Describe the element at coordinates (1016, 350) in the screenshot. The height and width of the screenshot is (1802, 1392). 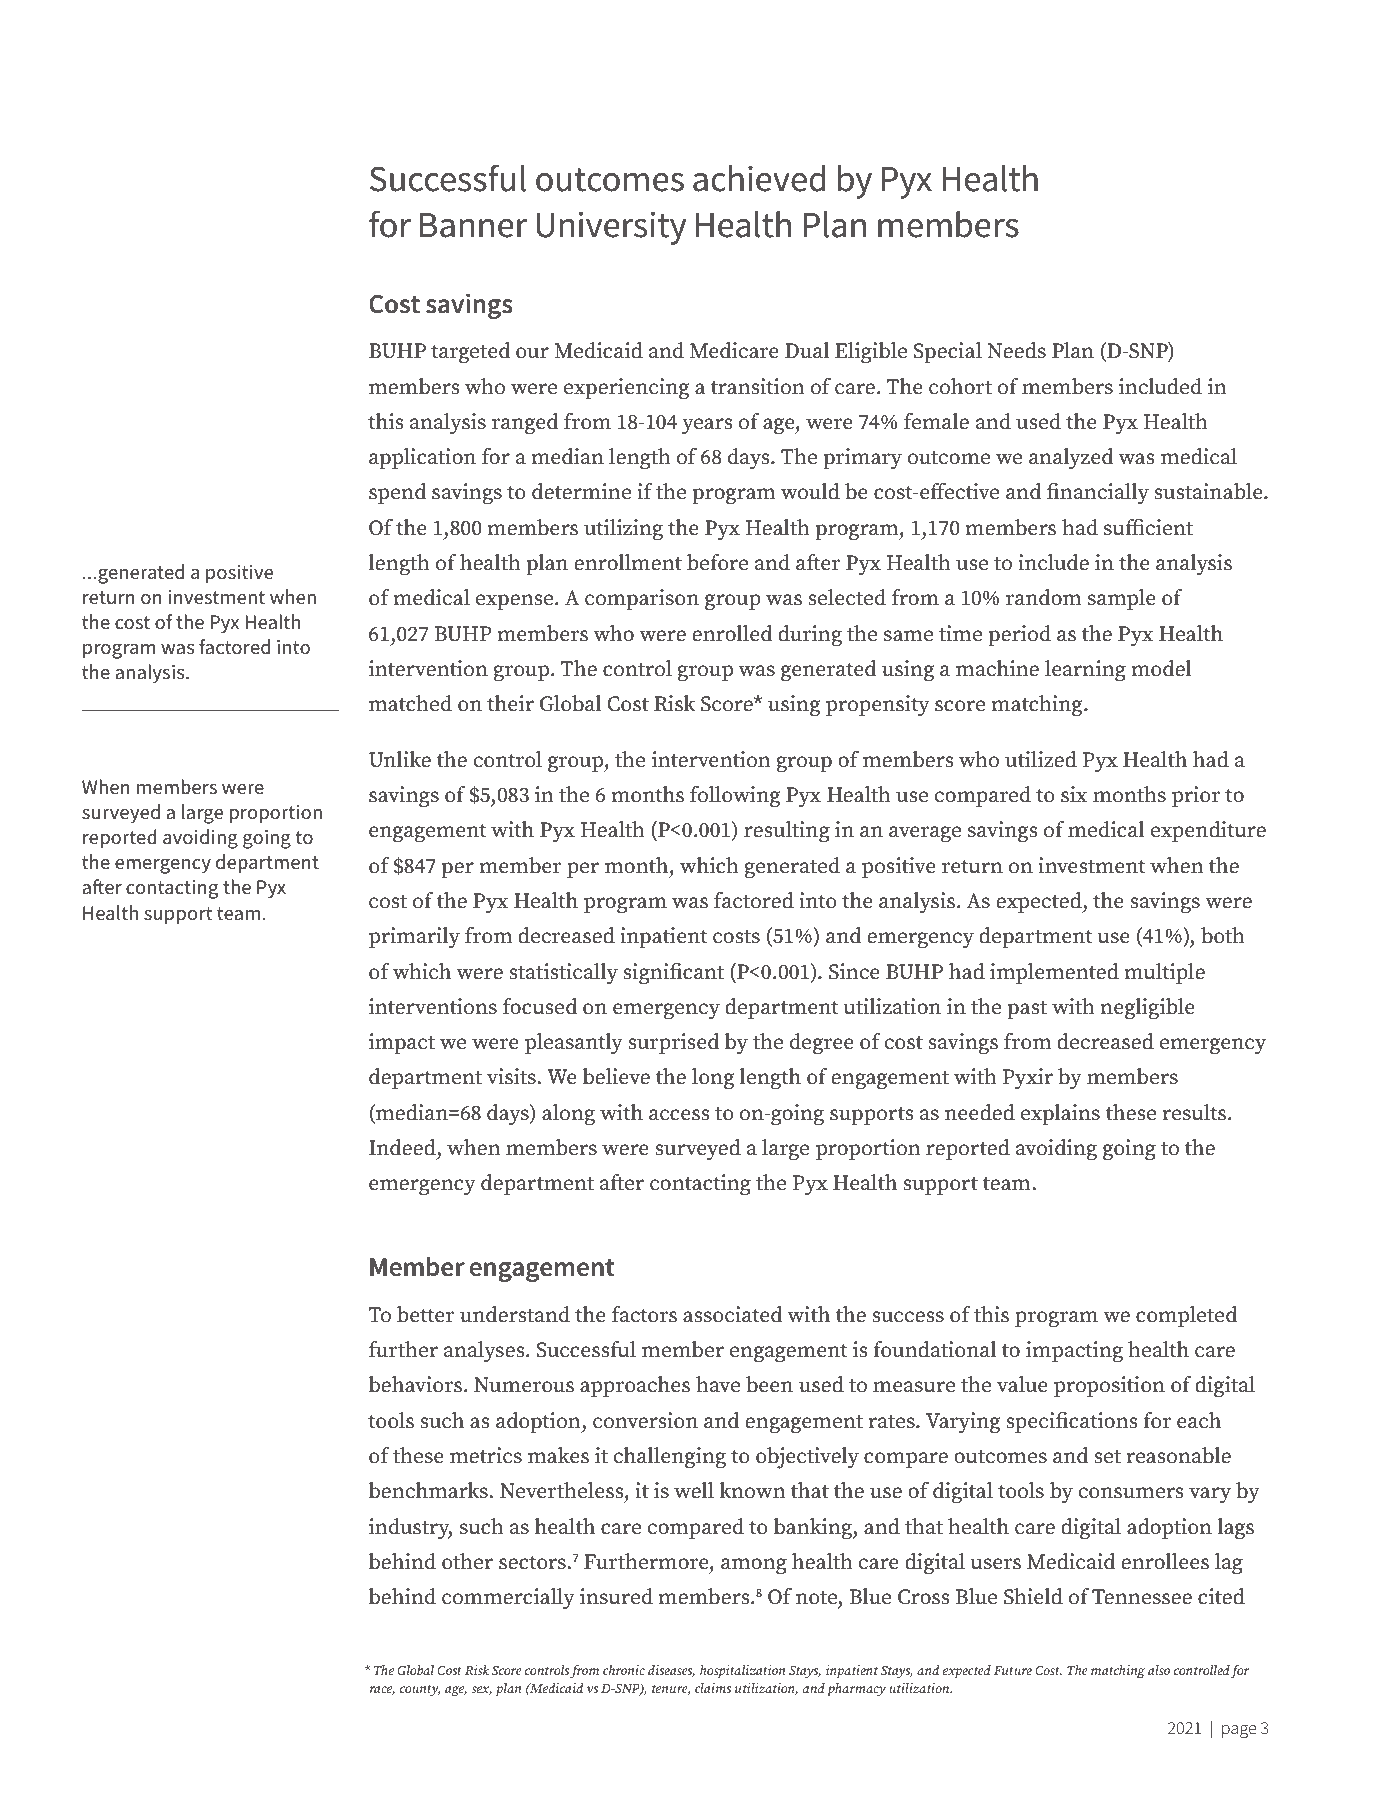
I see `Needs` at that location.
